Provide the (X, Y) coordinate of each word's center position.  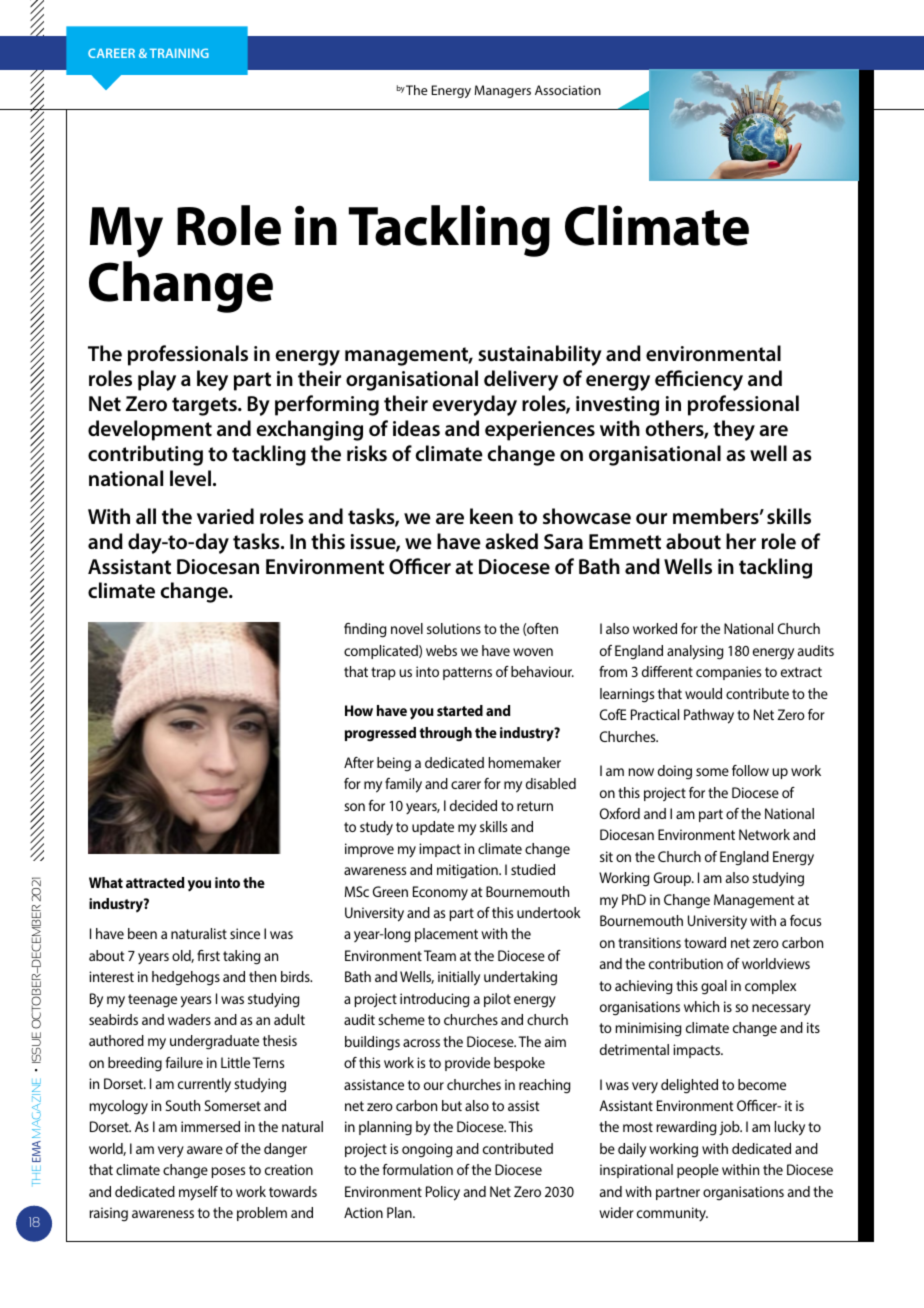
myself (198, 1193)
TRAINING (179, 53)
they (734, 430)
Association (568, 90)
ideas (416, 428)
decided (473, 805)
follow (750, 770)
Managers (503, 91)
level (190, 478)
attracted (155, 882)
